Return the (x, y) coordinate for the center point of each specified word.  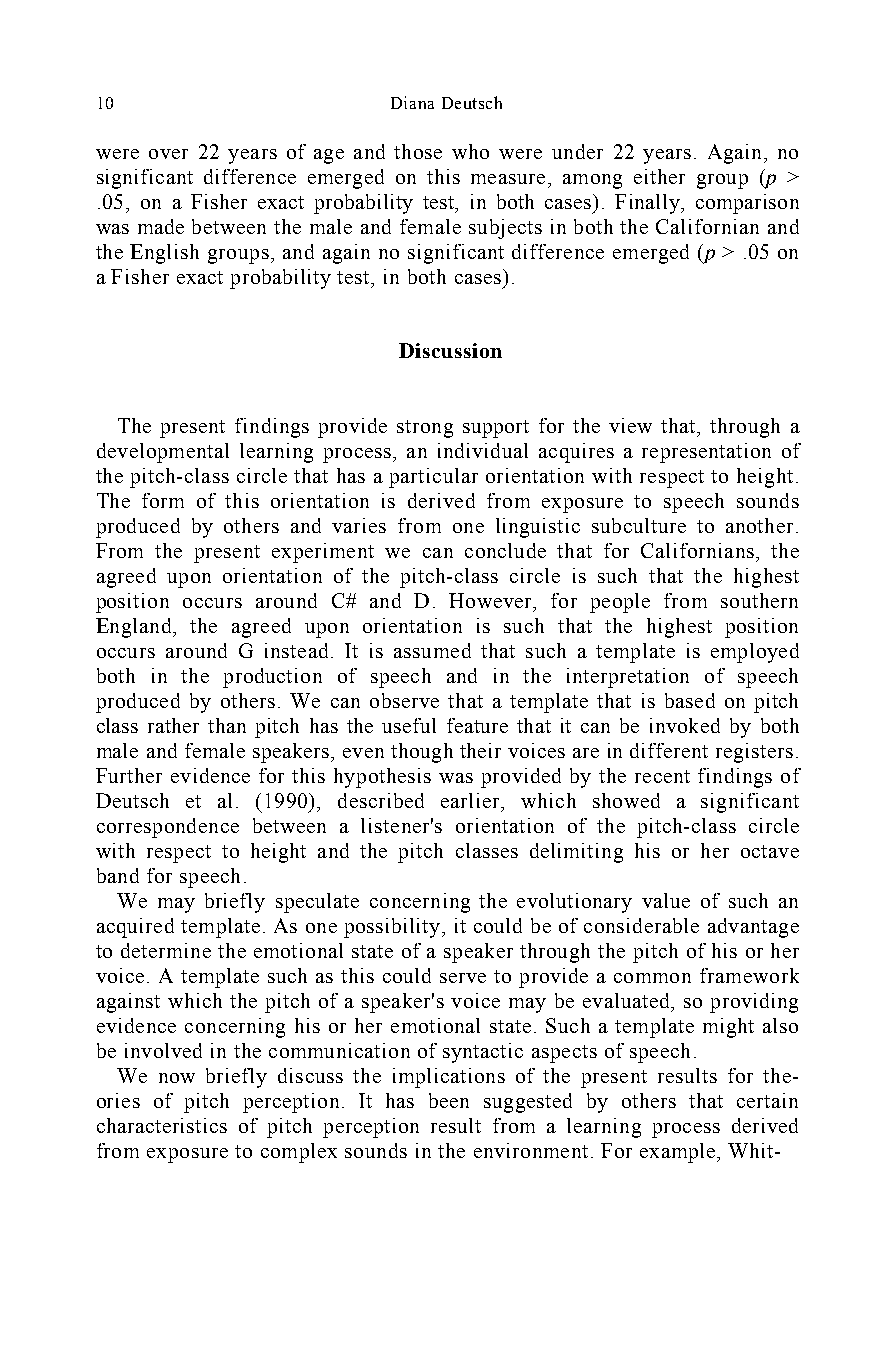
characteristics (162, 1125)
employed (755, 653)
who (470, 151)
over (168, 154)
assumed (432, 650)
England (135, 628)
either (659, 176)
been (449, 1100)
